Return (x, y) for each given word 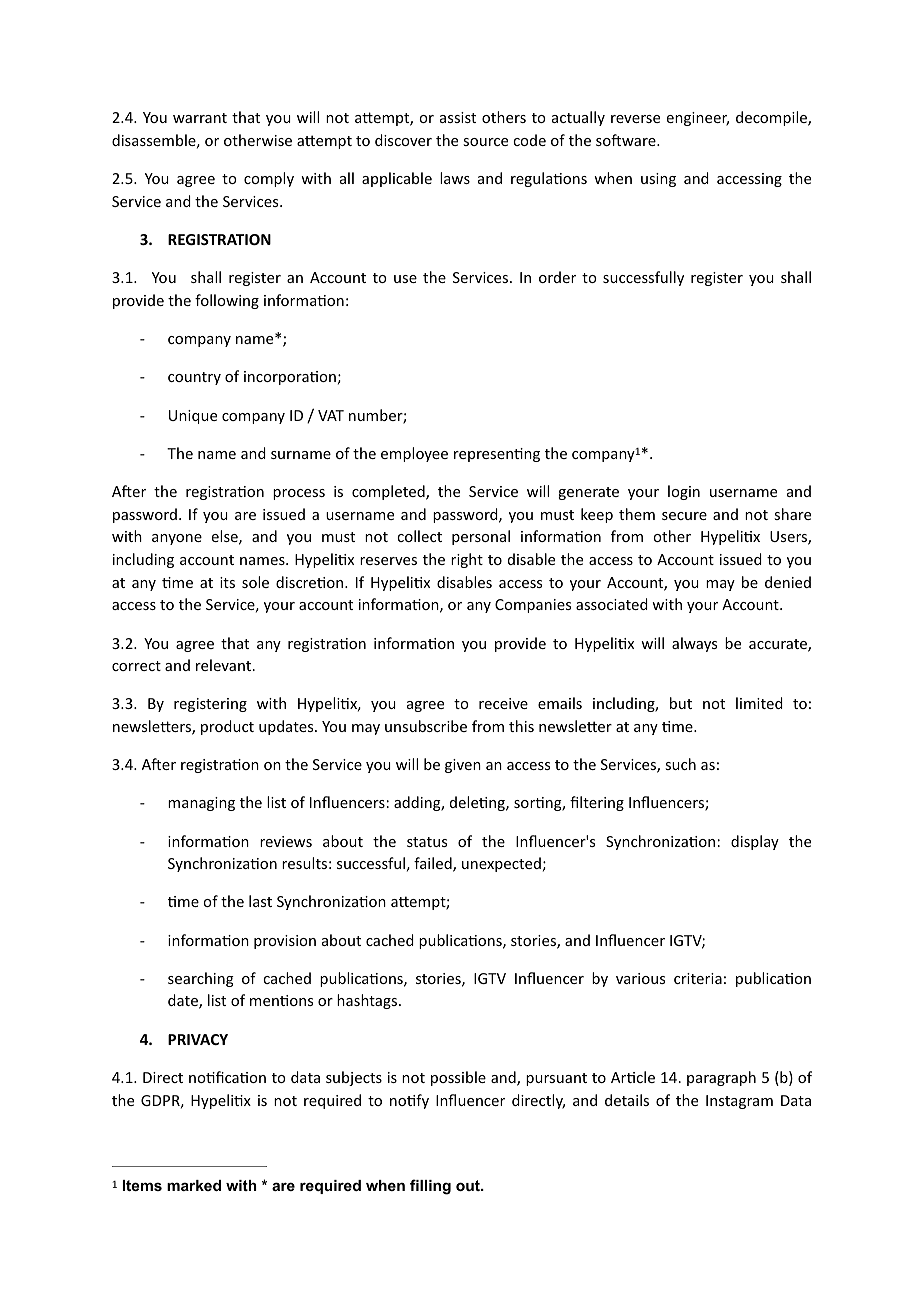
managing (201, 804)
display (755, 842)
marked (194, 1185)
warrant (200, 118)
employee (414, 454)
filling (430, 1187)
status (427, 842)
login (684, 492)
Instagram (739, 1102)
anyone (177, 539)
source (485, 142)
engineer (698, 119)
